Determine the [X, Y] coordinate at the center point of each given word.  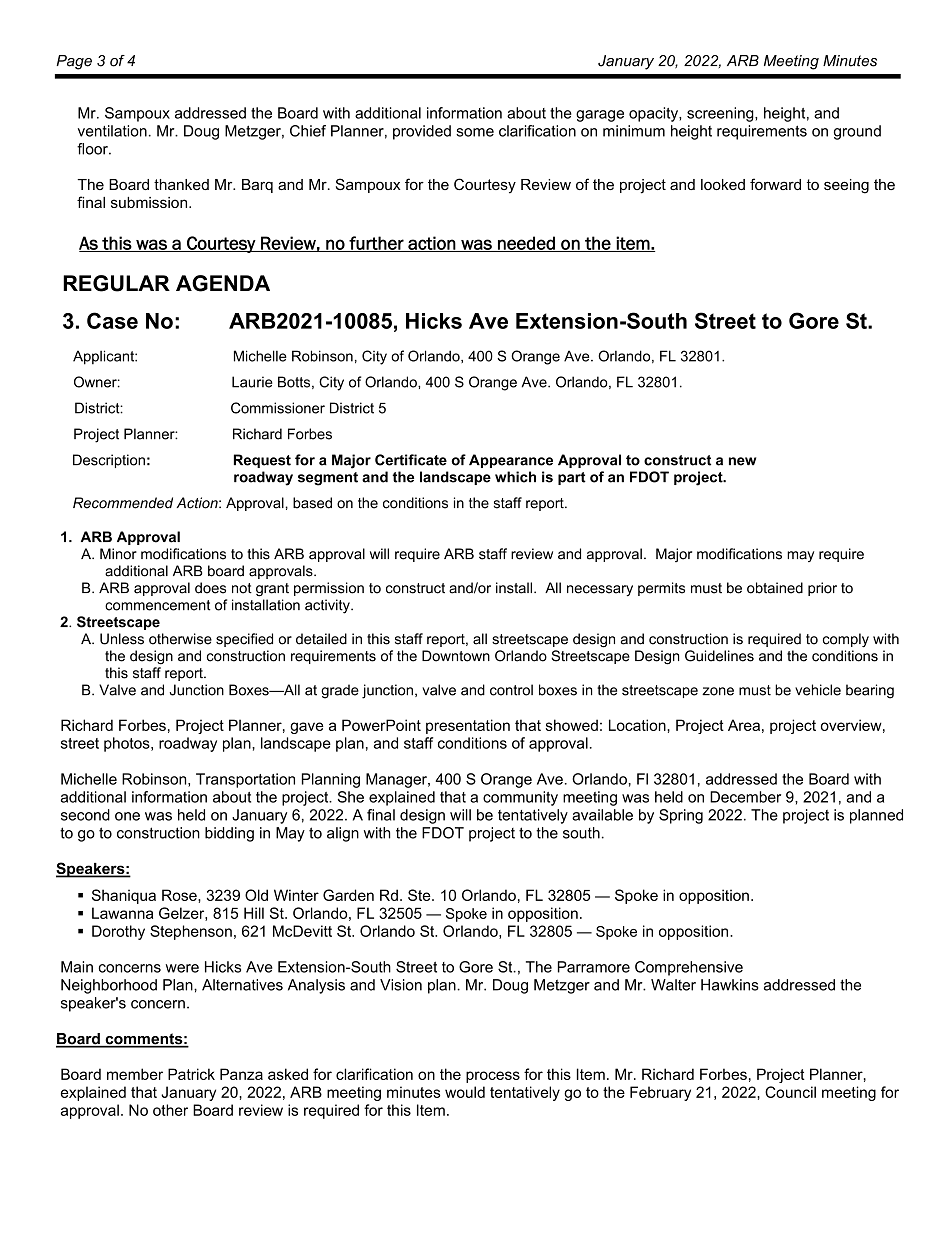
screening [721, 114]
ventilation [112, 131]
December [745, 797]
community [520, 798]
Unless [122, 639]
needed [526, 244]
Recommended [123, 503]
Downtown [456, 656]
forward [775, 184]
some [475, 132]
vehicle [818, 690]
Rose [180, 895]
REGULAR [116, 283]
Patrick [191, 1074]
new [742, 461]
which [515, 477]
